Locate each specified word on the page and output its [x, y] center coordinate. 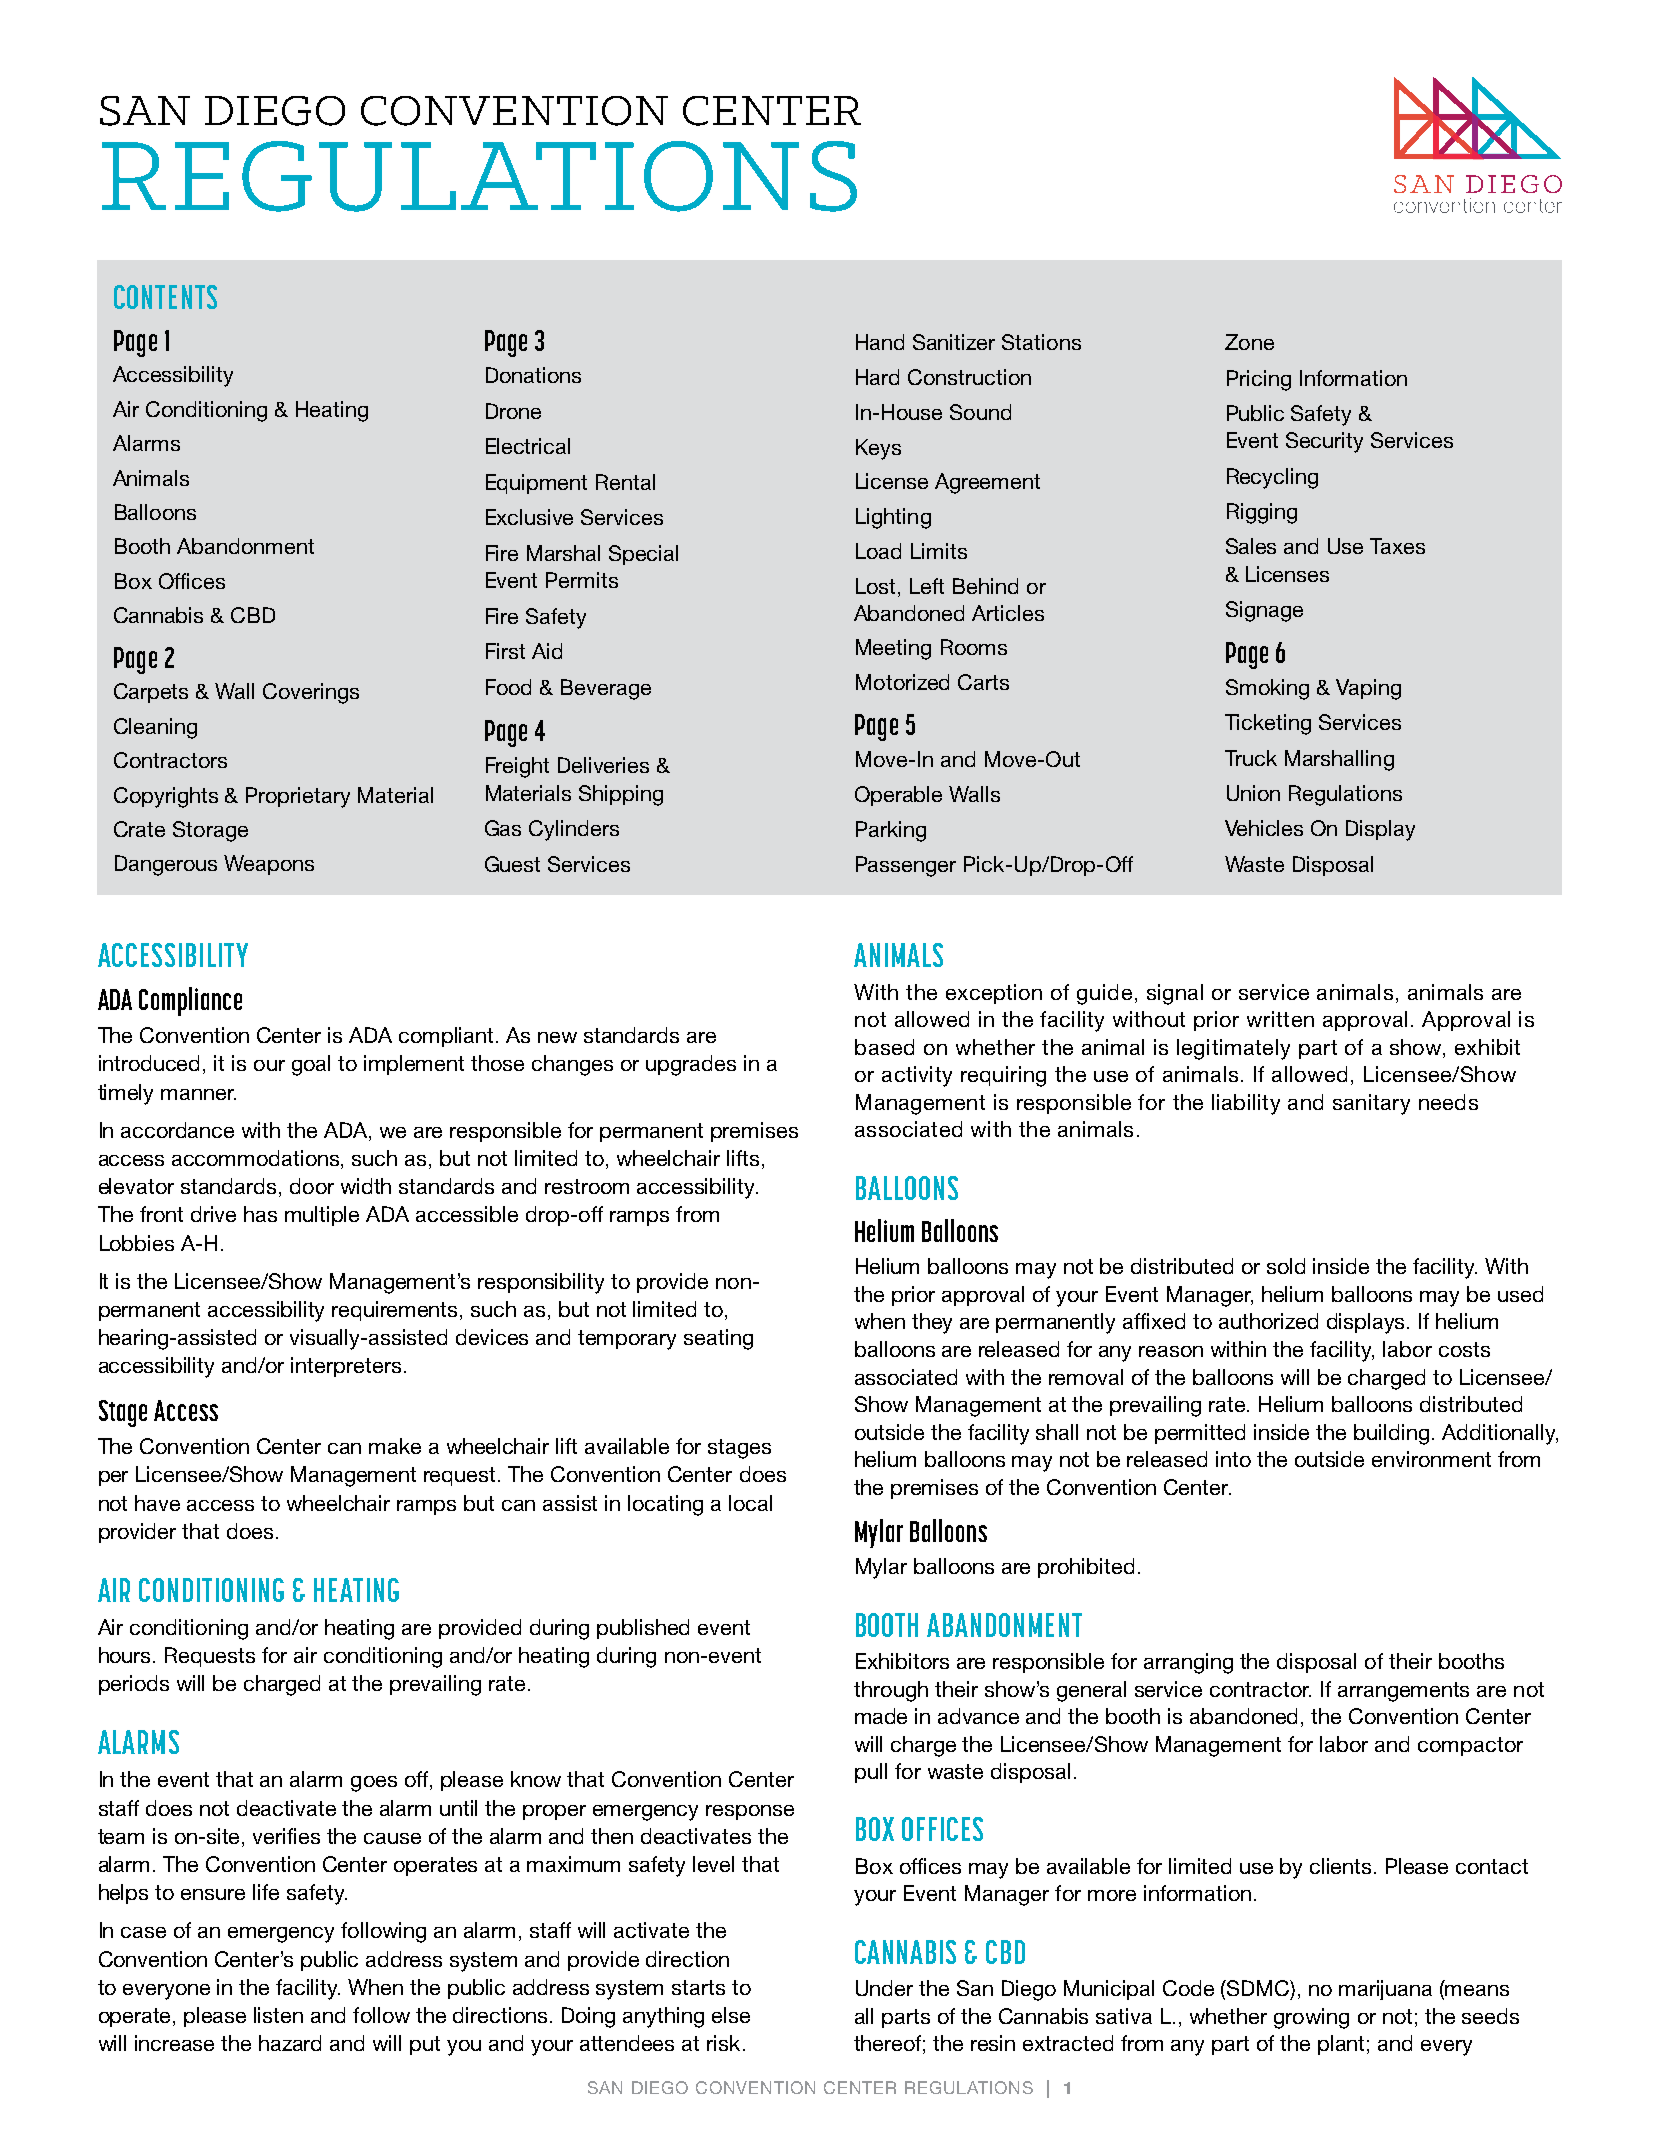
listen [278, 2015]
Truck [1251, 758]
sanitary [1371, 1104]
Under [884, 1988]
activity [917, 1076]
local [750, 1503]
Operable [898, 796]
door [312, 1186]
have [157, 1503]
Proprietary [298, 797]
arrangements [1403, 1692]
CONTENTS [165, 297]
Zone [1249, 342]
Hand [880, 342]
